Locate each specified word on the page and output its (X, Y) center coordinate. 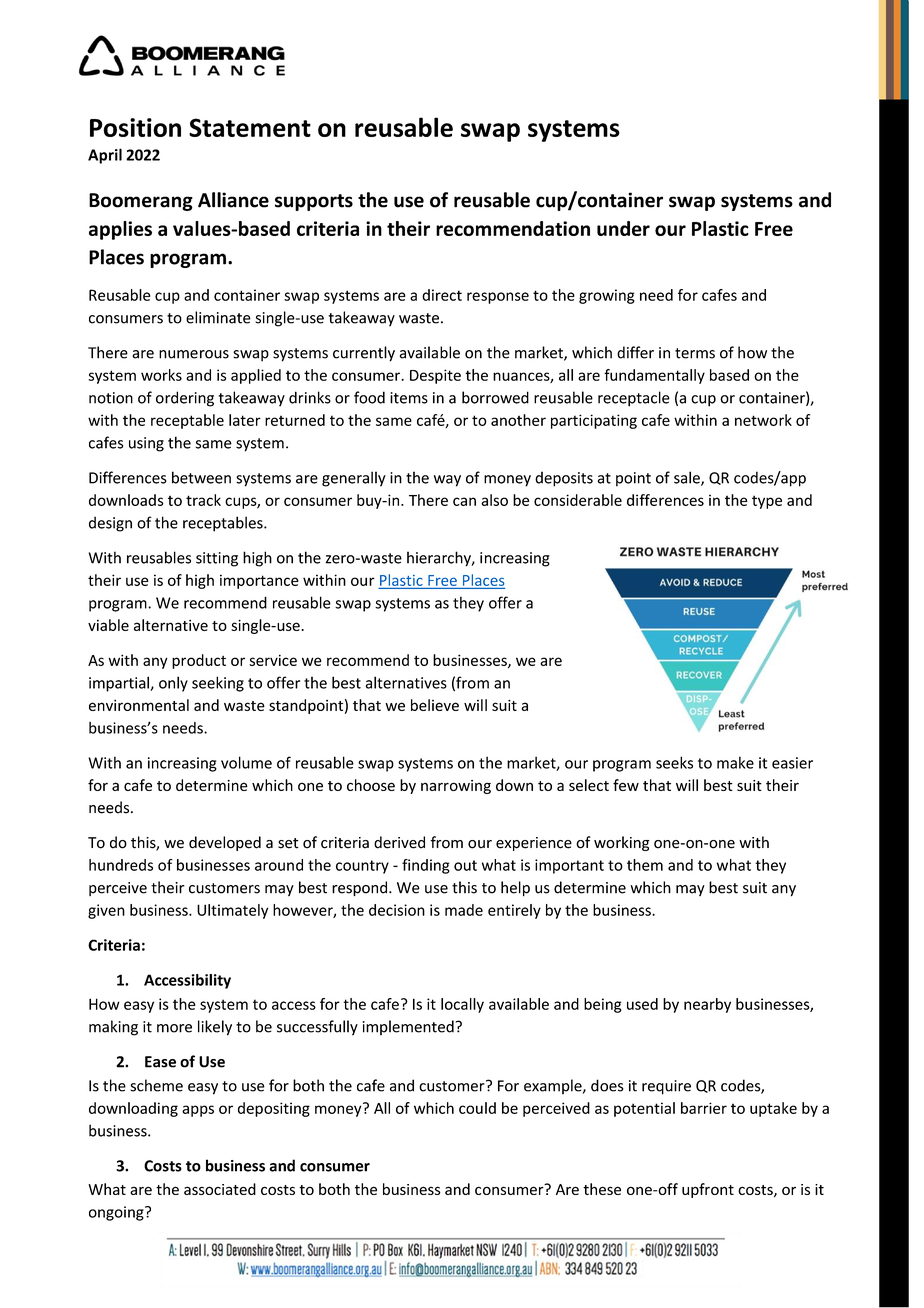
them (645, 865)
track (203, 500)
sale (688, 478)
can (464, 501)
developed (225, 843)
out (465, 865)
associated (220, 1189)
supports (314, 202)
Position (135, 127)
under (623, 228)
